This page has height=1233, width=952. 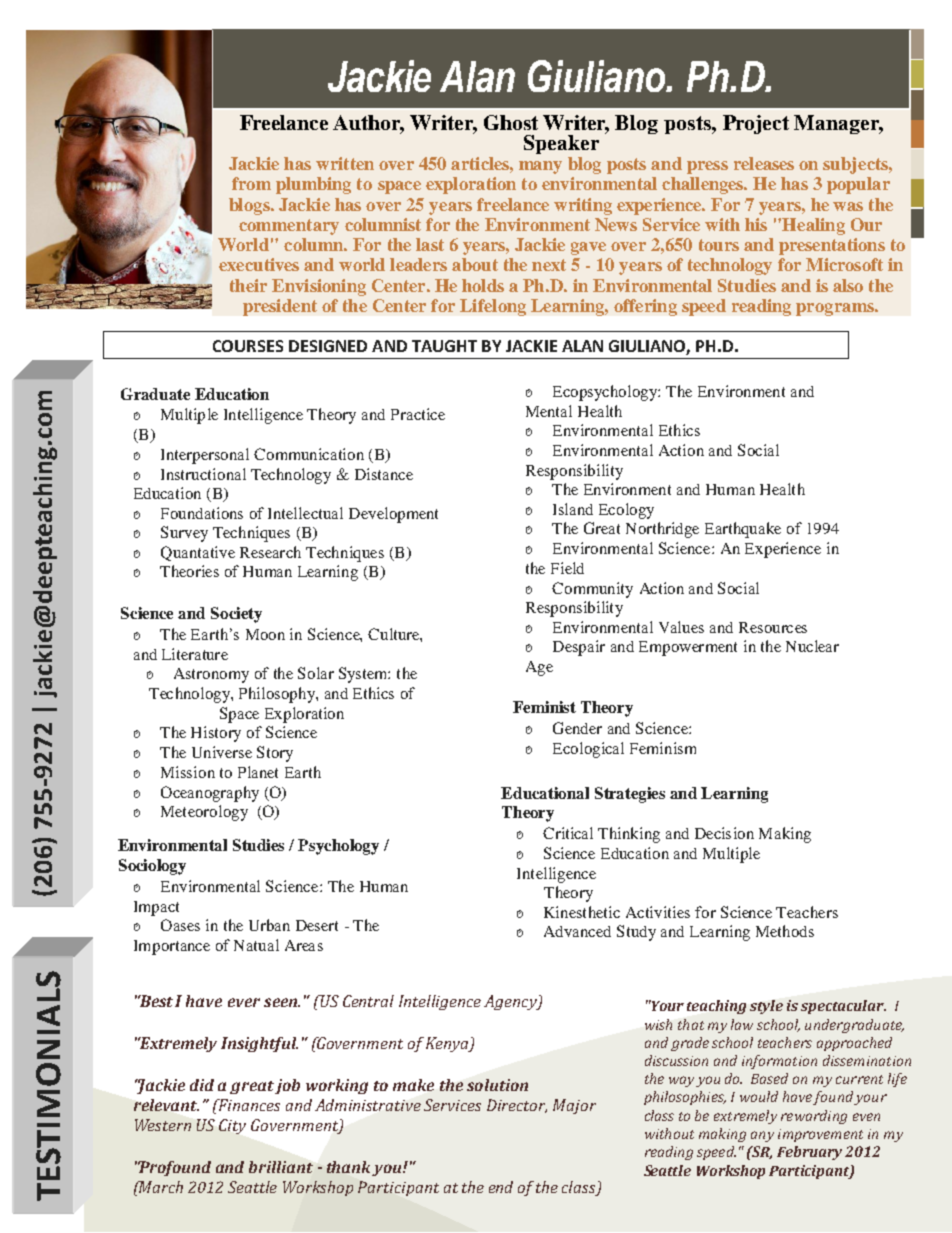 What do you see at coordinates (662, 530) in the page?
I see `Northridge` at bounding box center [662, 530].
